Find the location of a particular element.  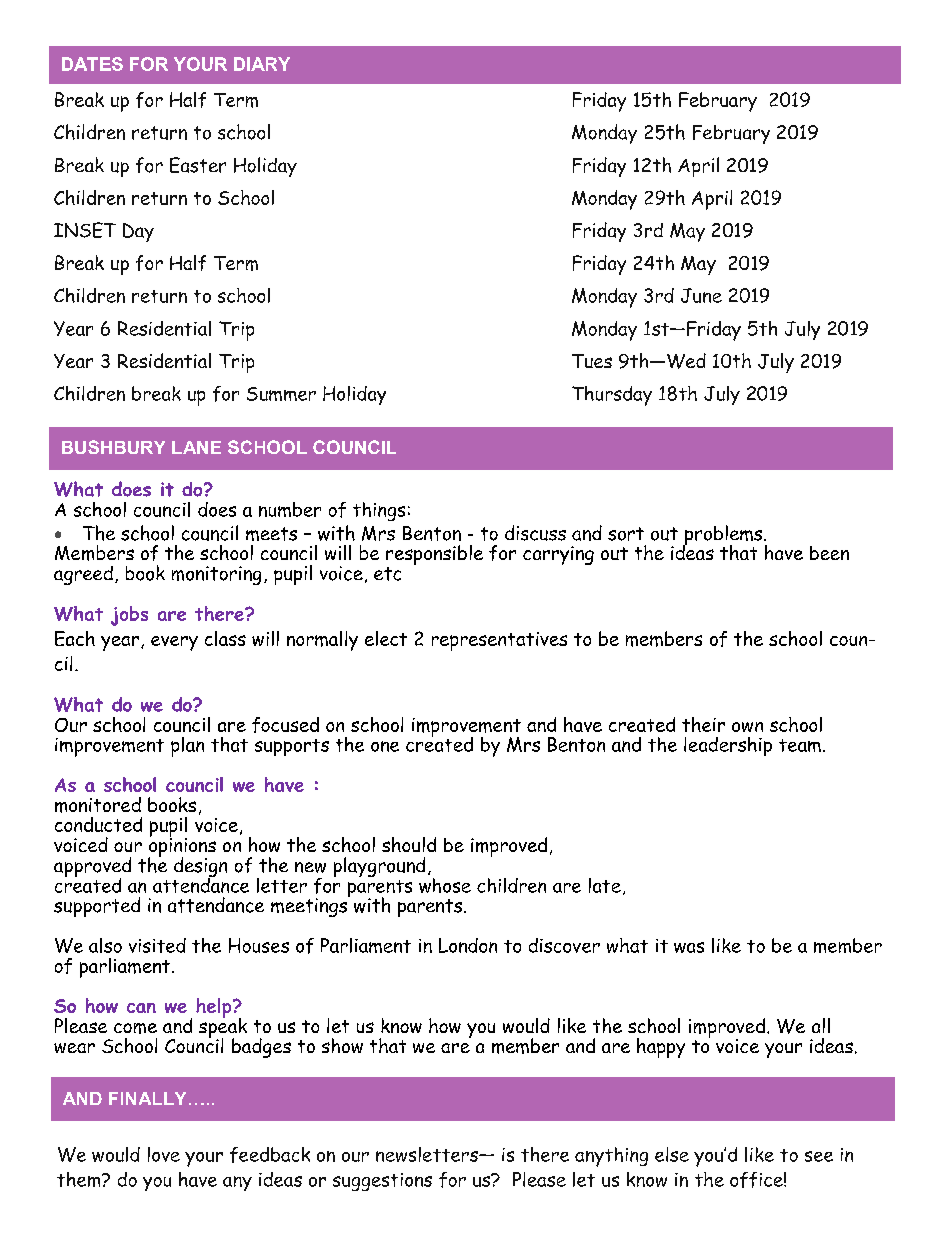

June is located at coordinates (701, 295).
